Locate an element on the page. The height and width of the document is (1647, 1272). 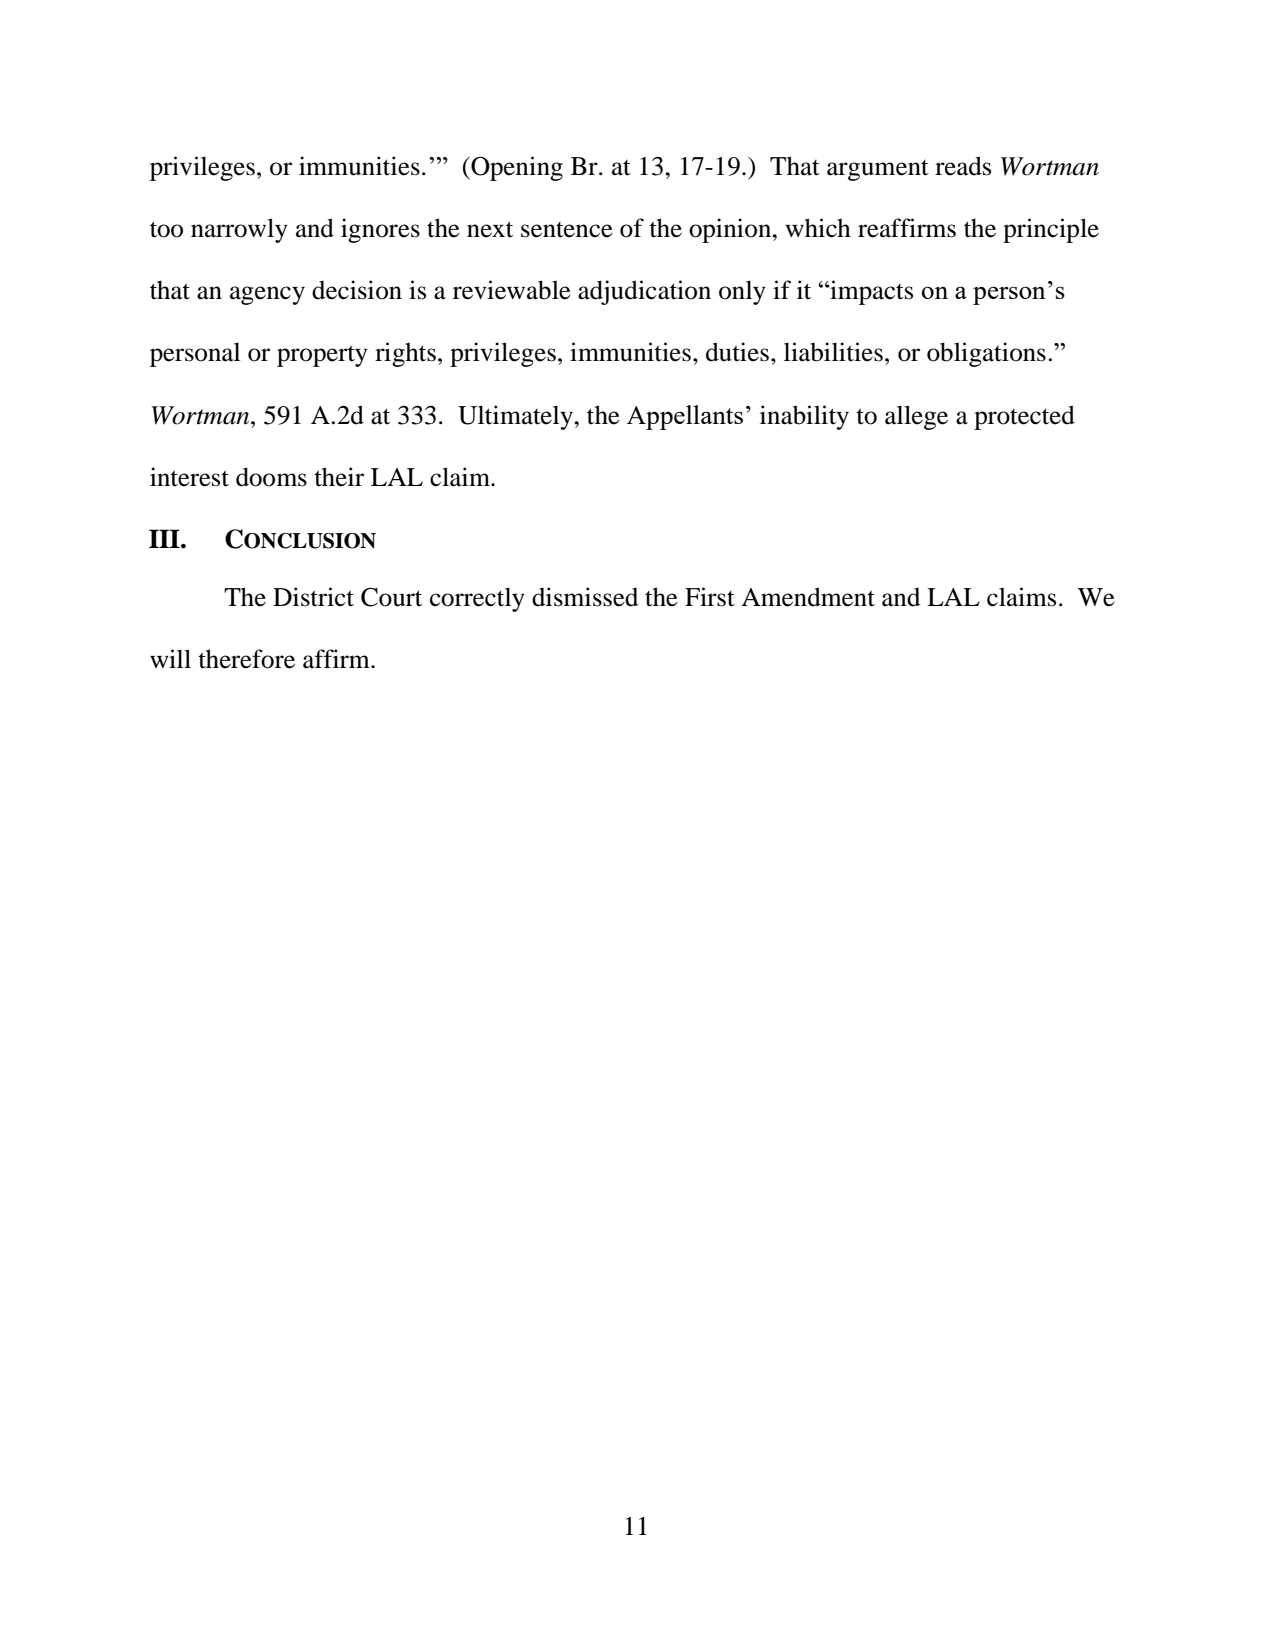
dismissed is located at coordinates (585, 597).
